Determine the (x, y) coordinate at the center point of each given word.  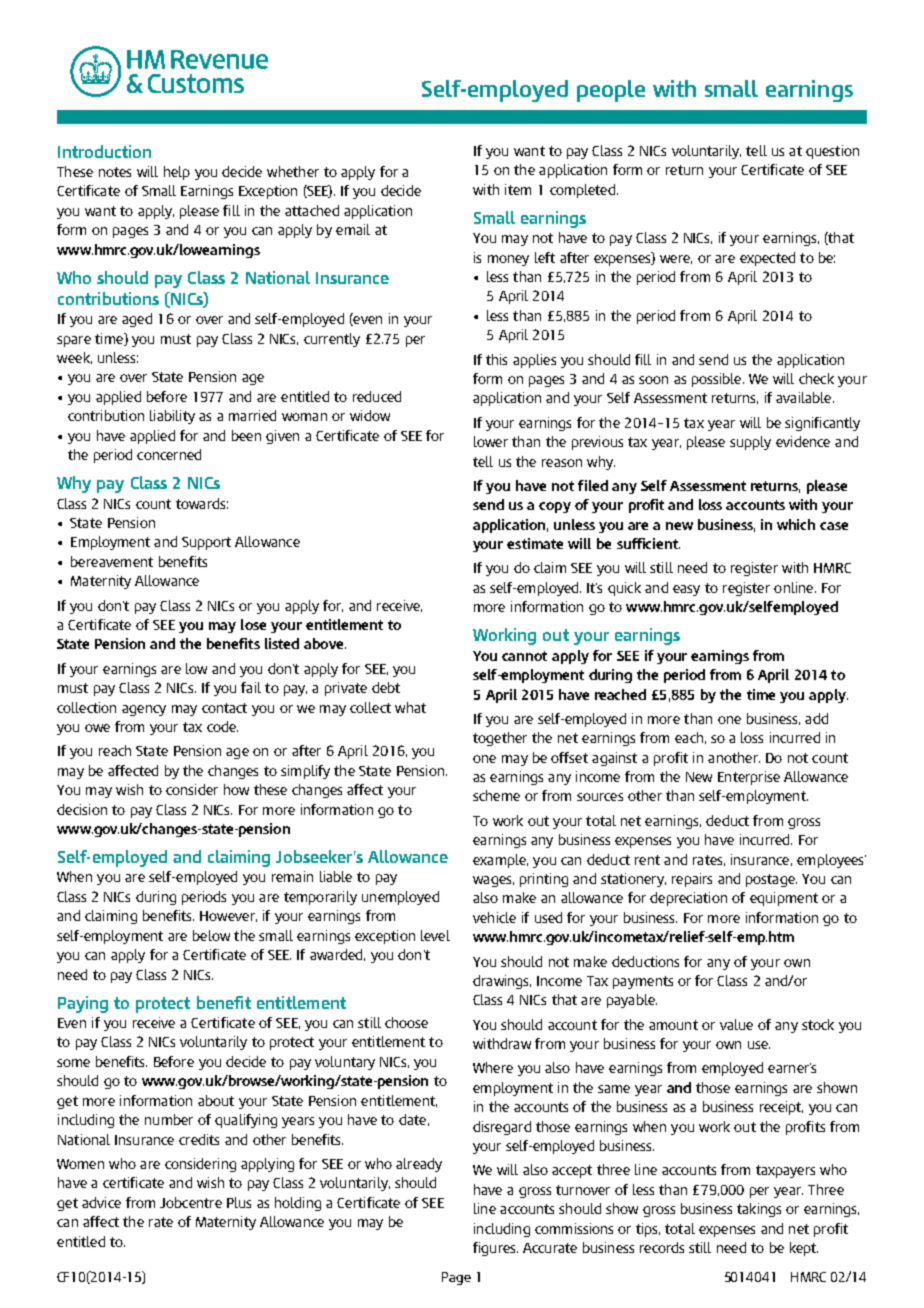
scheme (496, 795)
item (518, 189)
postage (771, 880)
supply (750, 443)
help (177, 173)
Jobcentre (191, 1202)
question (832, 152)
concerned (169, 454)
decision (82, 809)
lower (491, 441)
